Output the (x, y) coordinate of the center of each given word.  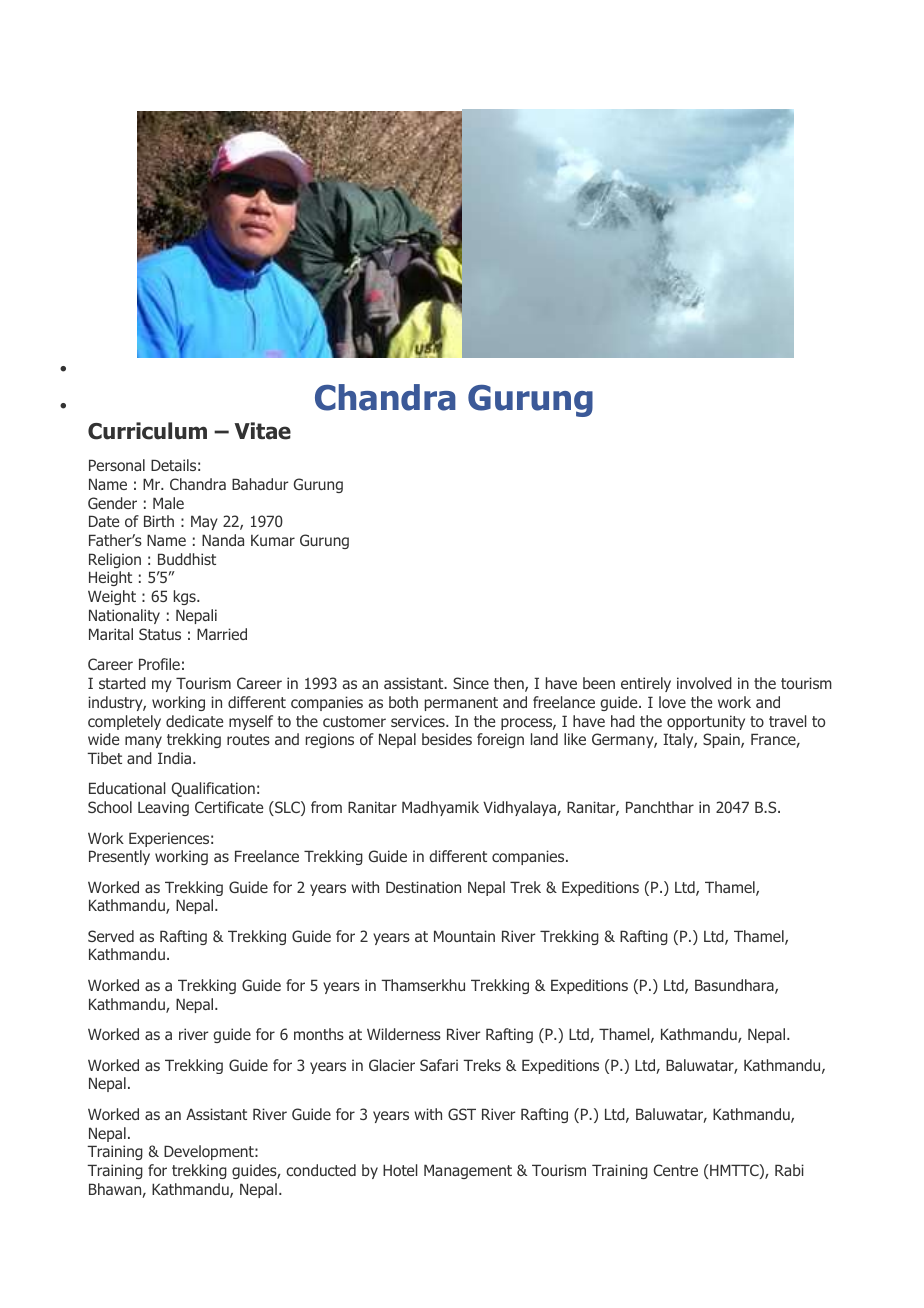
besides (447, 739)
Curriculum (147, 431)
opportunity (706, 722)
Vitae (263, 431)
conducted (321, 1170)
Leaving (163, 808)
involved (704, 683)
